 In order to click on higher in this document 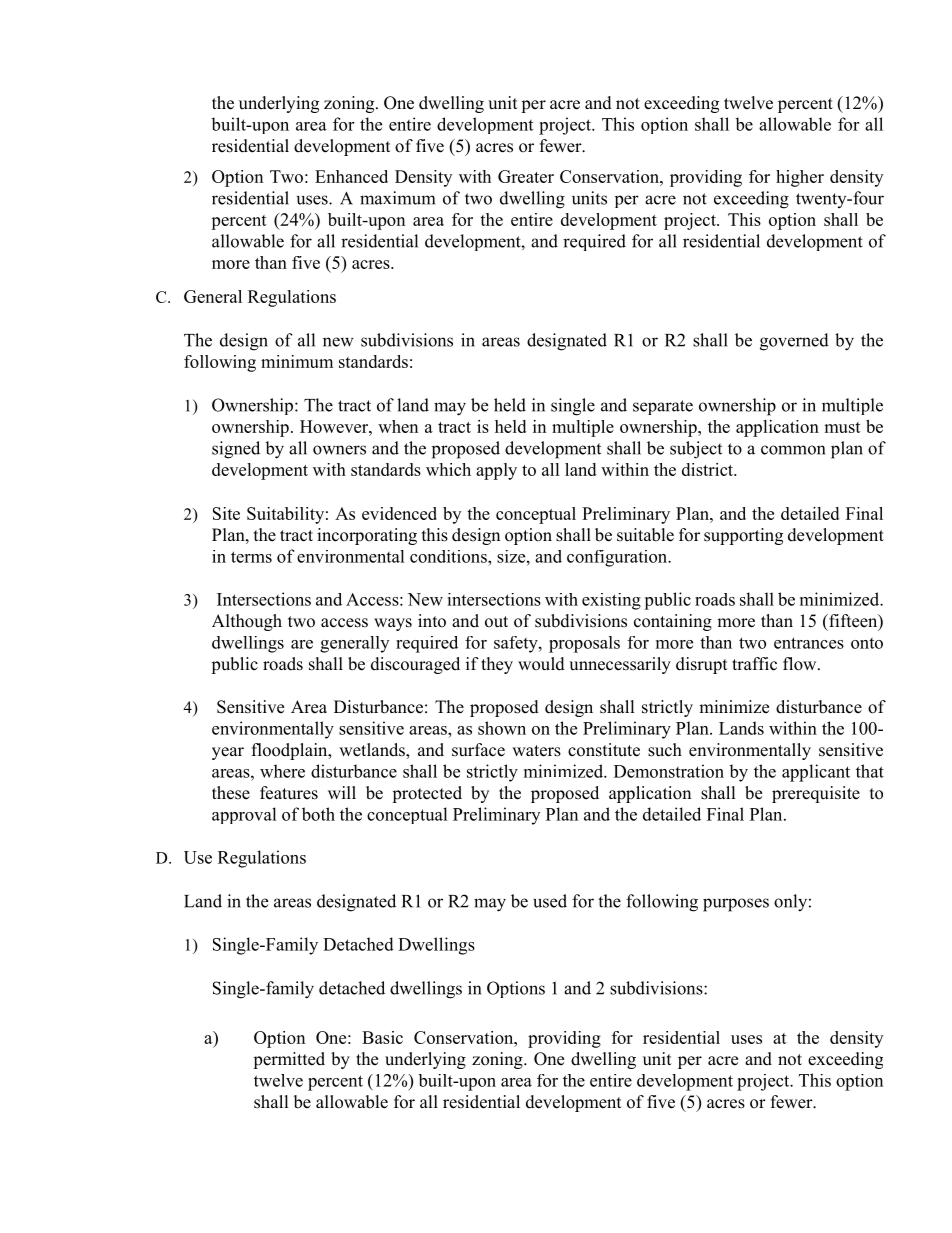, I will do `click(800, 178)`.
